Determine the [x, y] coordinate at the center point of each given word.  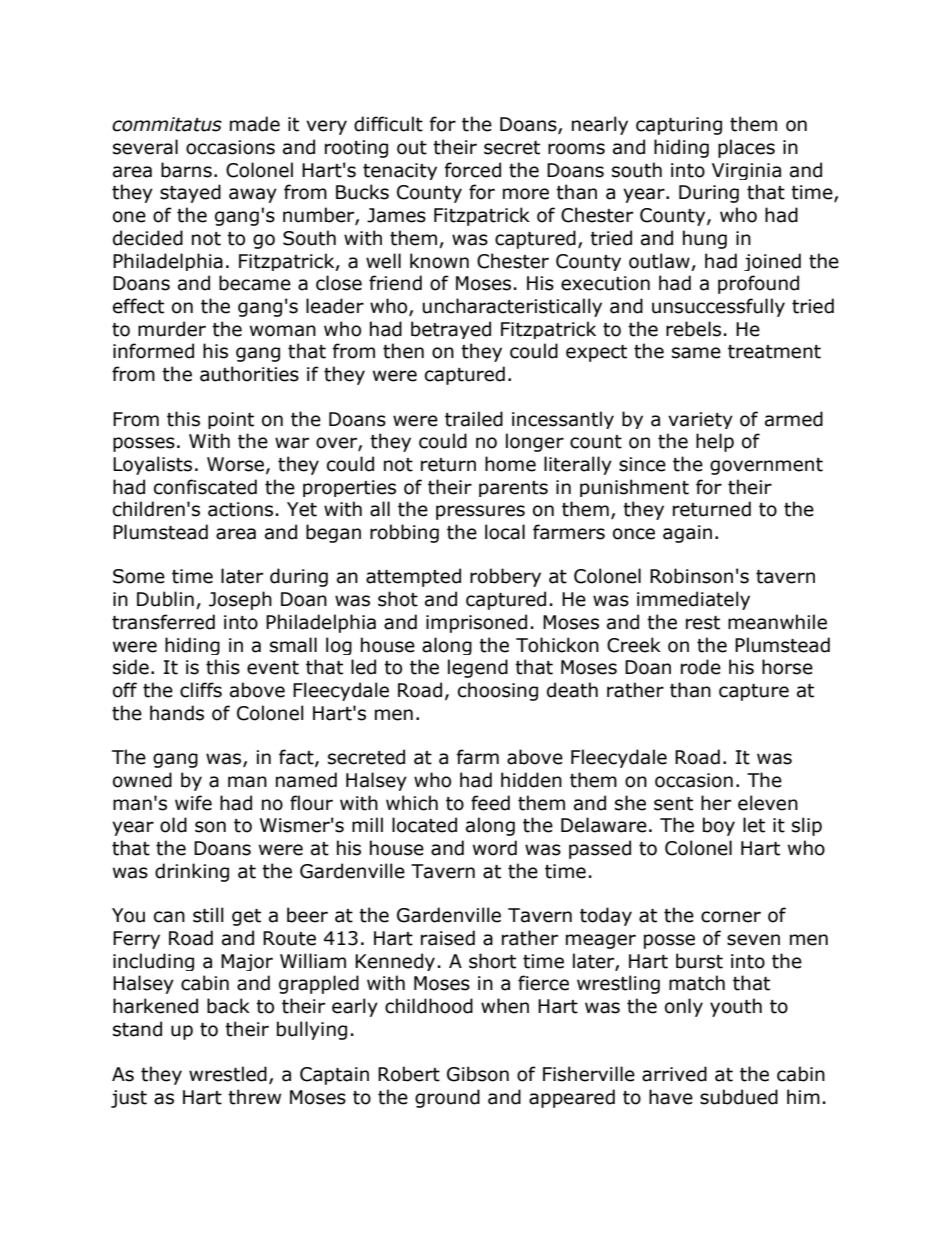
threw [254, 1097]
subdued [739, 1097]
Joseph [240, 600]
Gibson [478, 1074]
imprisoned [476, 623]
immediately [693, 600]
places [746, 148]
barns [186, 170]
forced [473, 170]
